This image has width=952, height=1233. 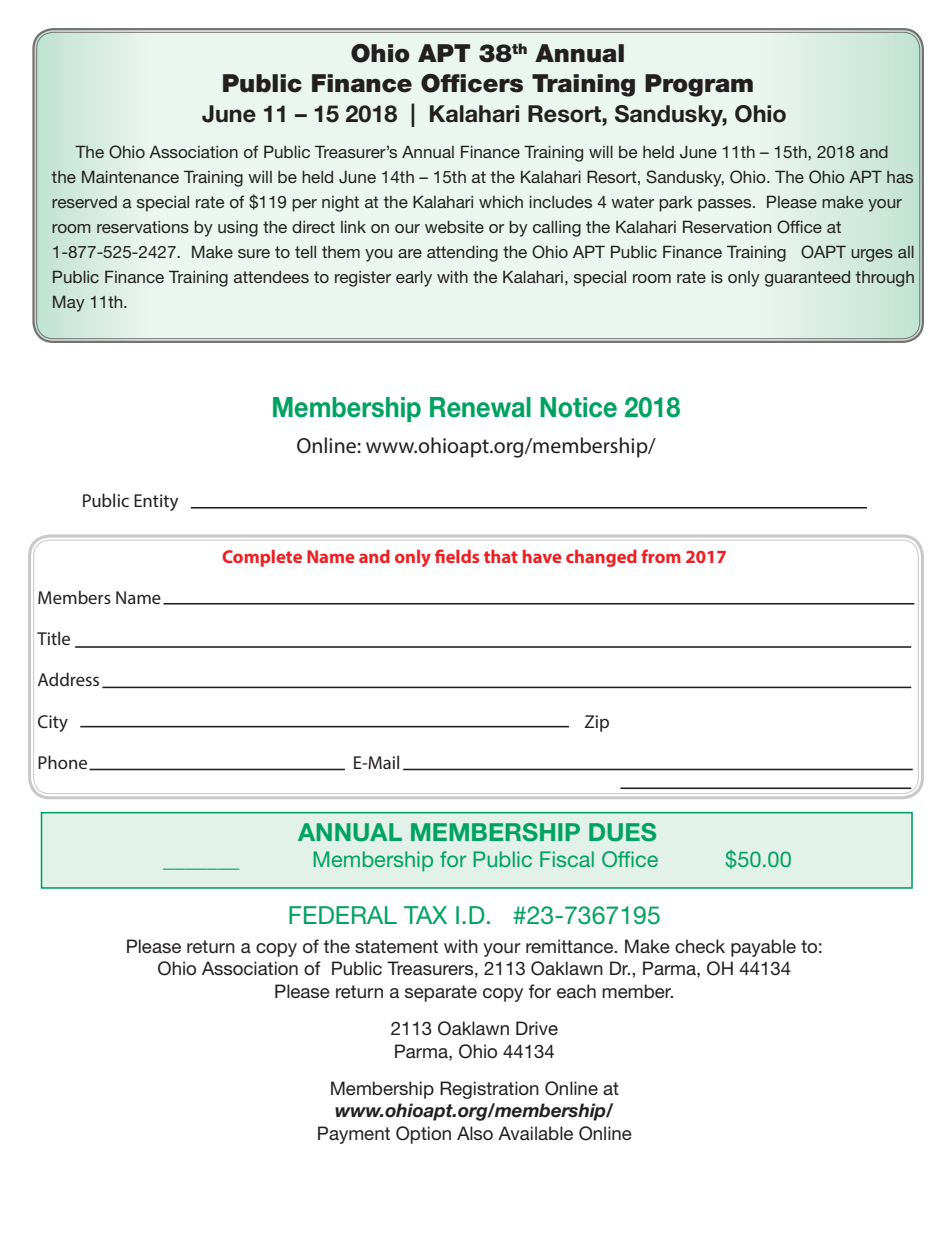 What do you see at coordinates (489, 1090) in the image?
I see `Registration` at bounding box center [489, 1090].
